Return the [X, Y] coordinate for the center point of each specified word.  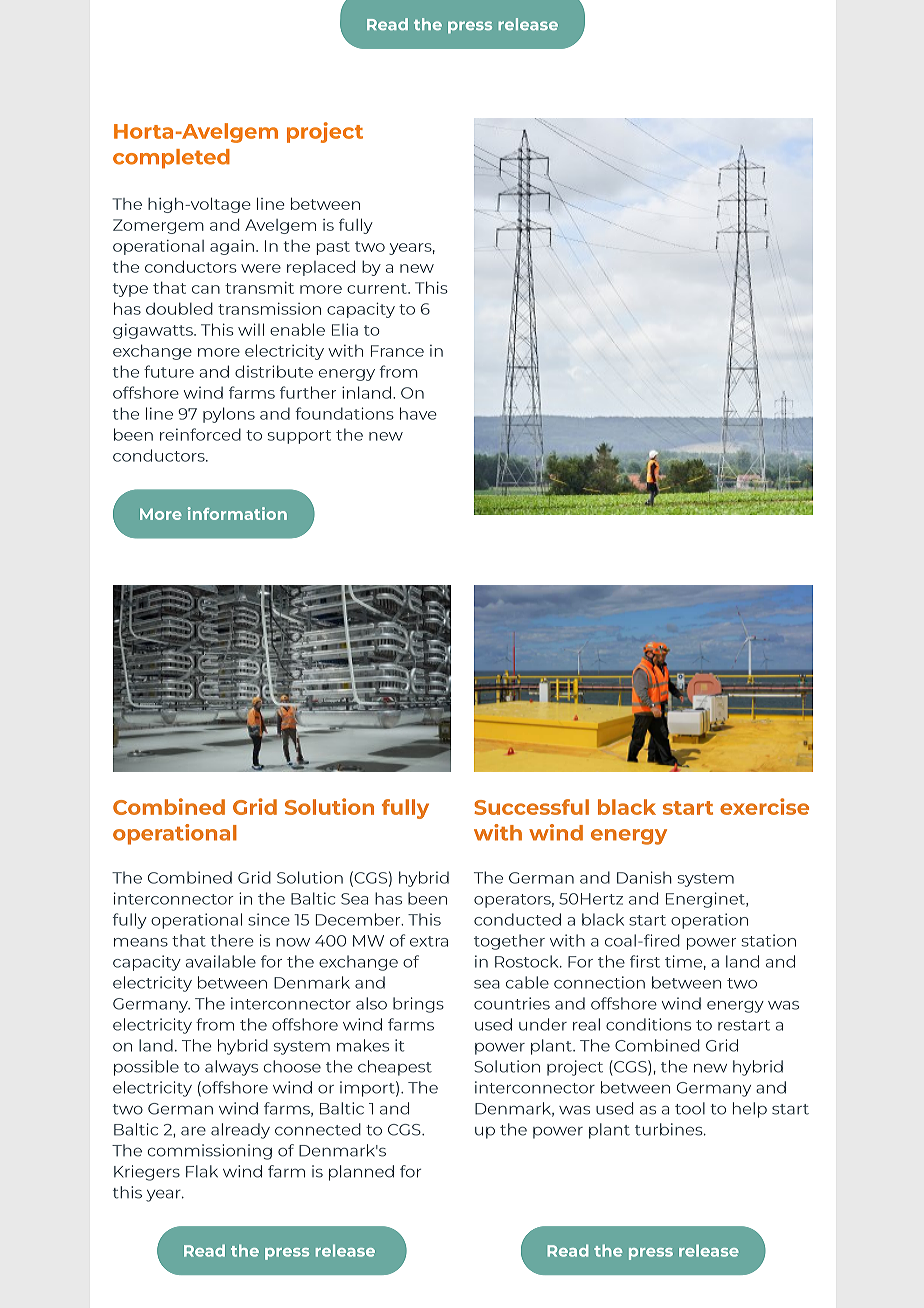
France [397, 351]
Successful [531, 807]
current [378, 288]
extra [429, 941]
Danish [644, 877]
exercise [764, 806]
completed [171, 159]
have [418, 413]
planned [361, 1173]
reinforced [200, 434]
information [237, 513]
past [333, 248]
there [232, 940]
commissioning [210, 1152]
